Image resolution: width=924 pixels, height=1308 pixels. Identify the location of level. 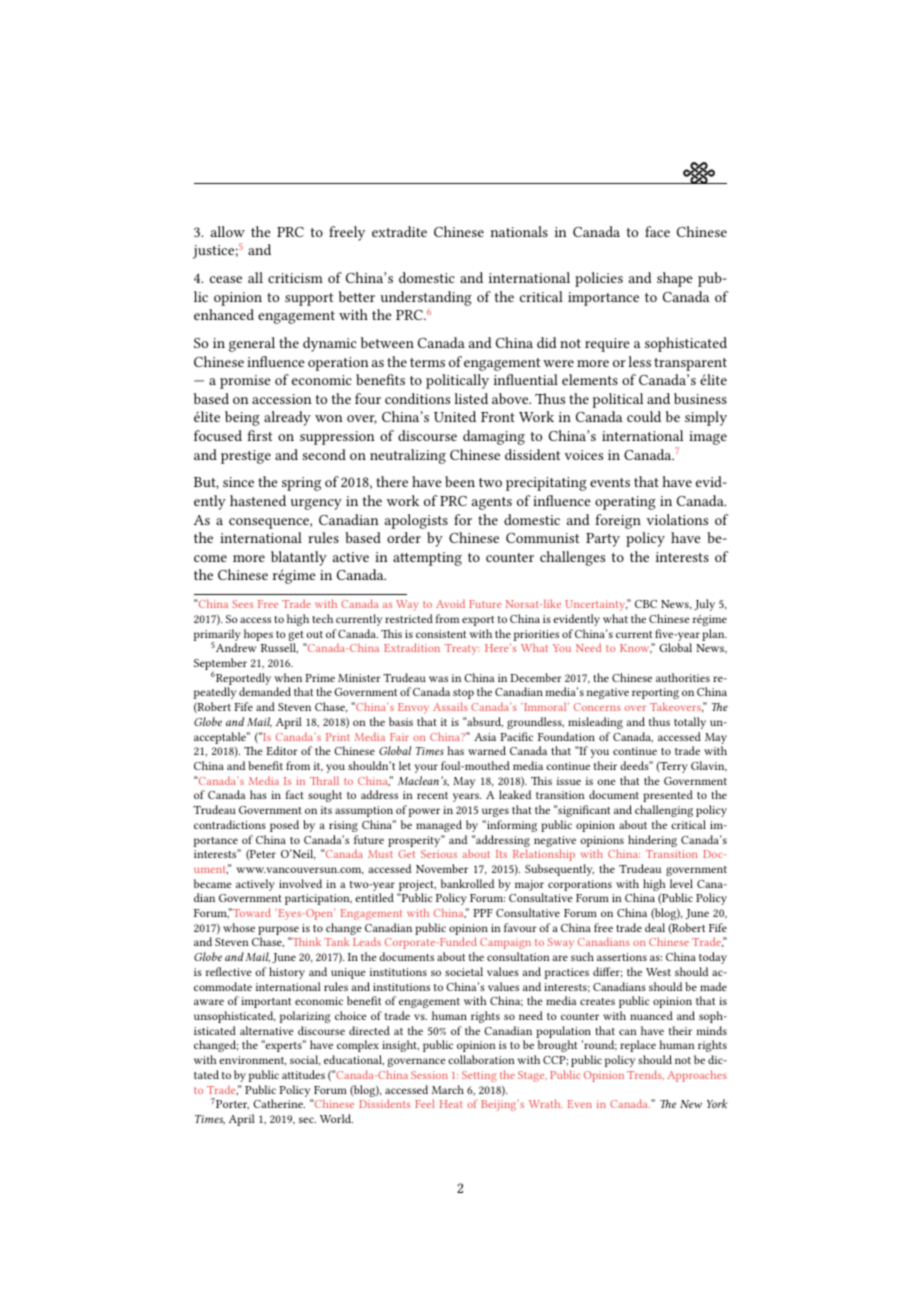
(681, 883).
